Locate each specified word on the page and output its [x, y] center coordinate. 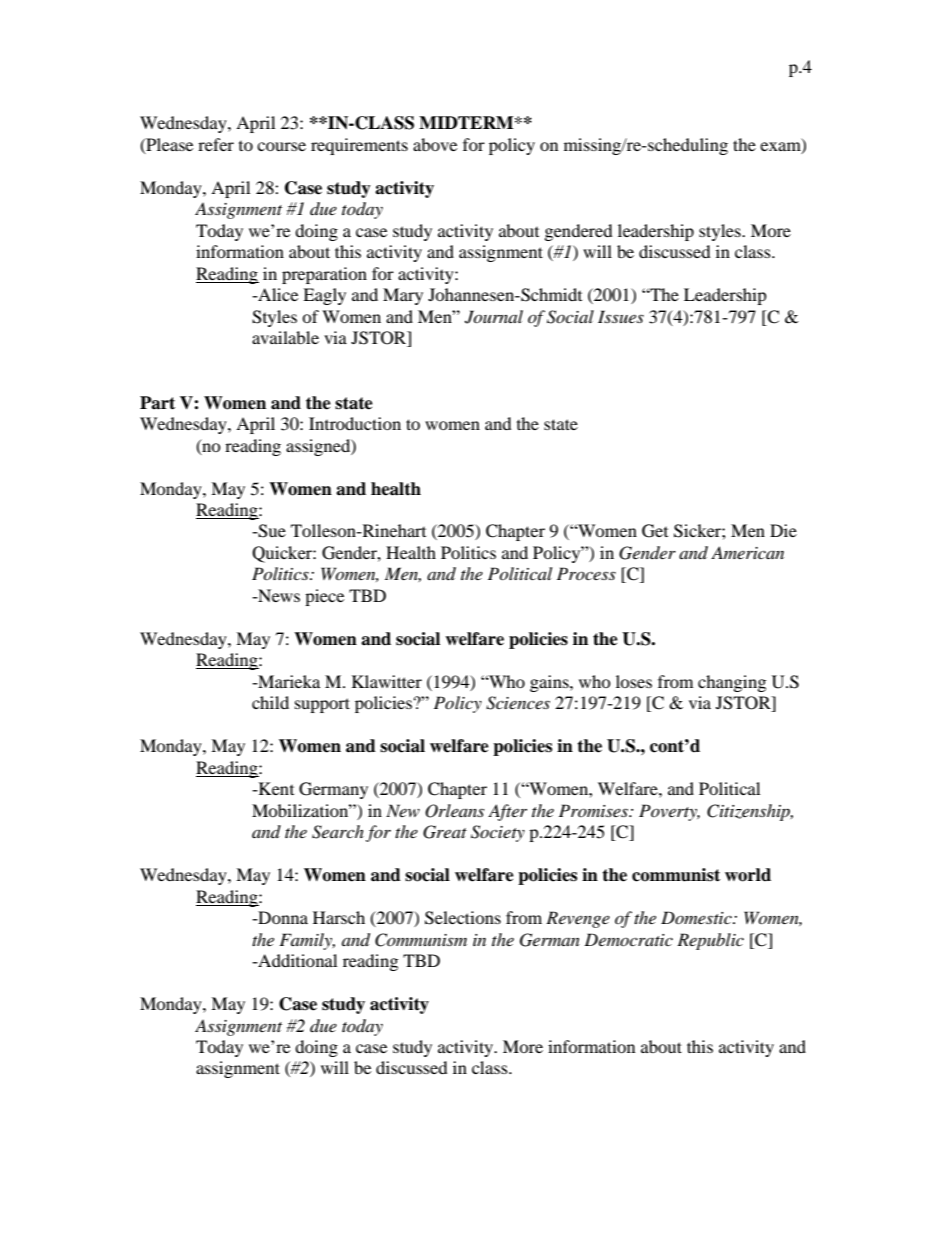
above [435, 144]
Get [655, 531]
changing [732, 683]
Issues [621, 316]
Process [586, 573]
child [270, 702]
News [278, 595]
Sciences [518, 703]
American [747, 552]
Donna [282, 917]
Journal [494, 317]
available [285, 337]
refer [216, 144]
